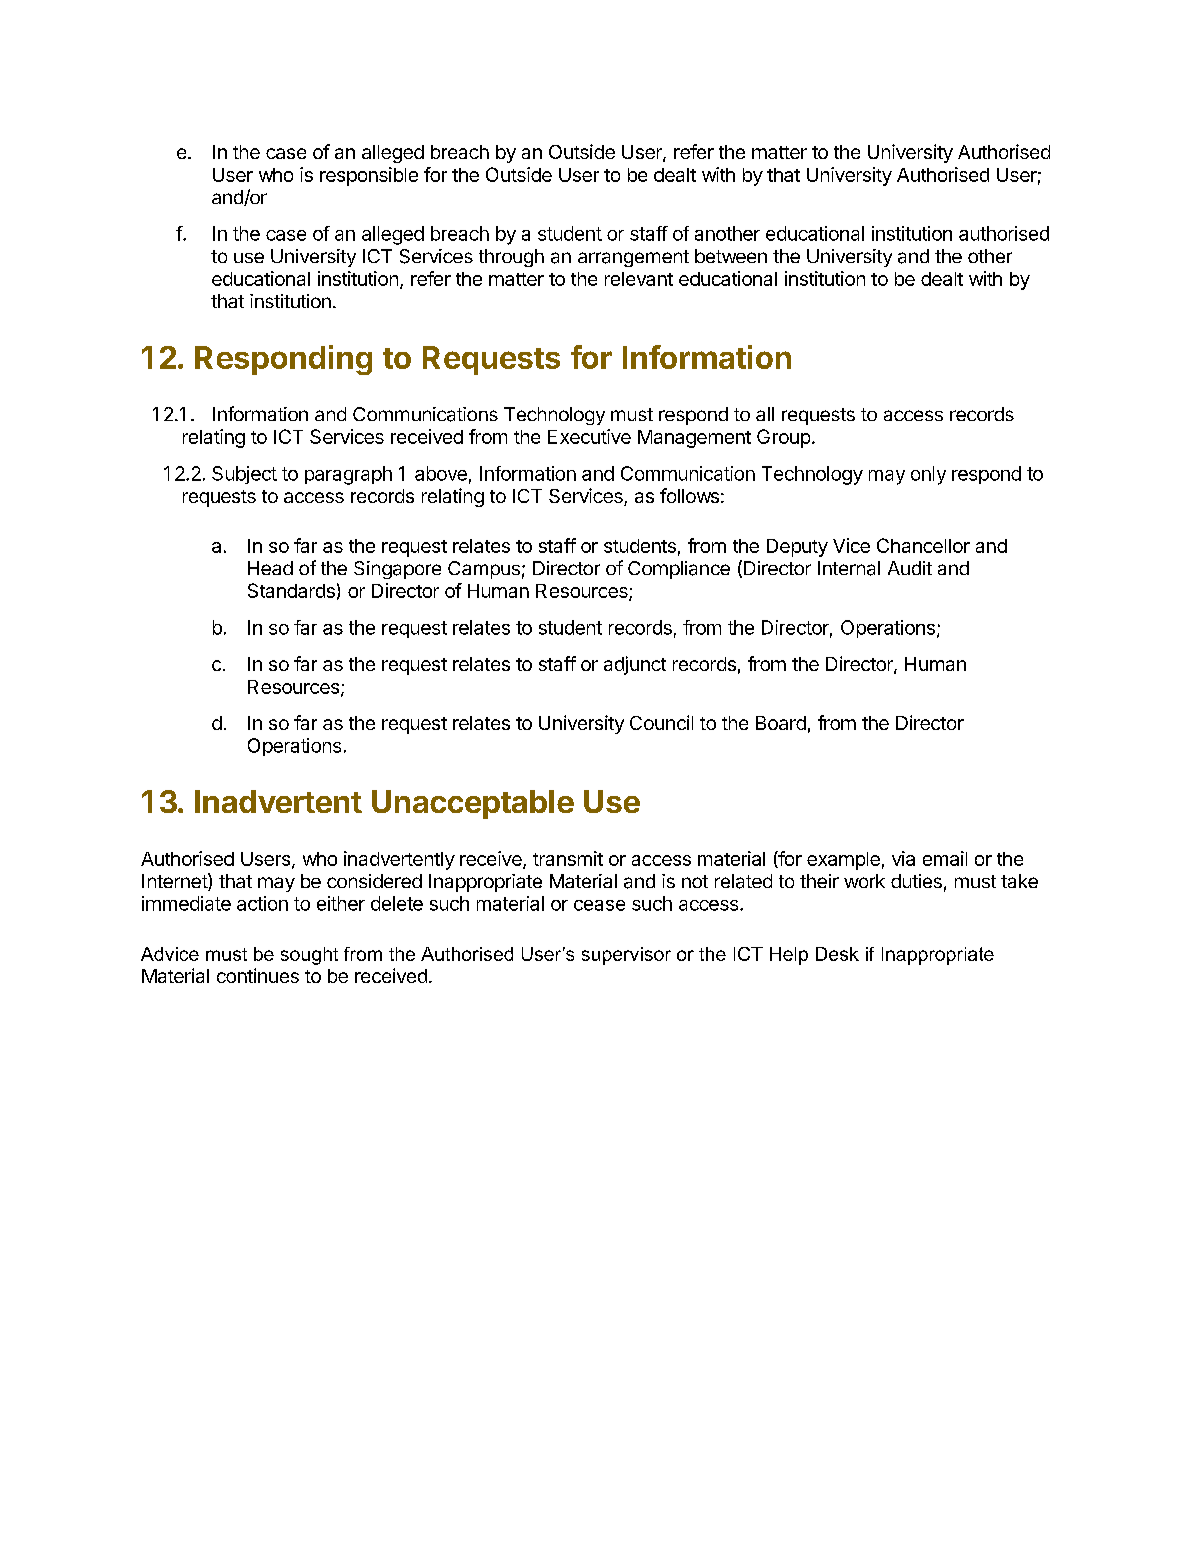 The width and height of the page is (1197, 1549). I want to click on Audit, so click(910, 568).
